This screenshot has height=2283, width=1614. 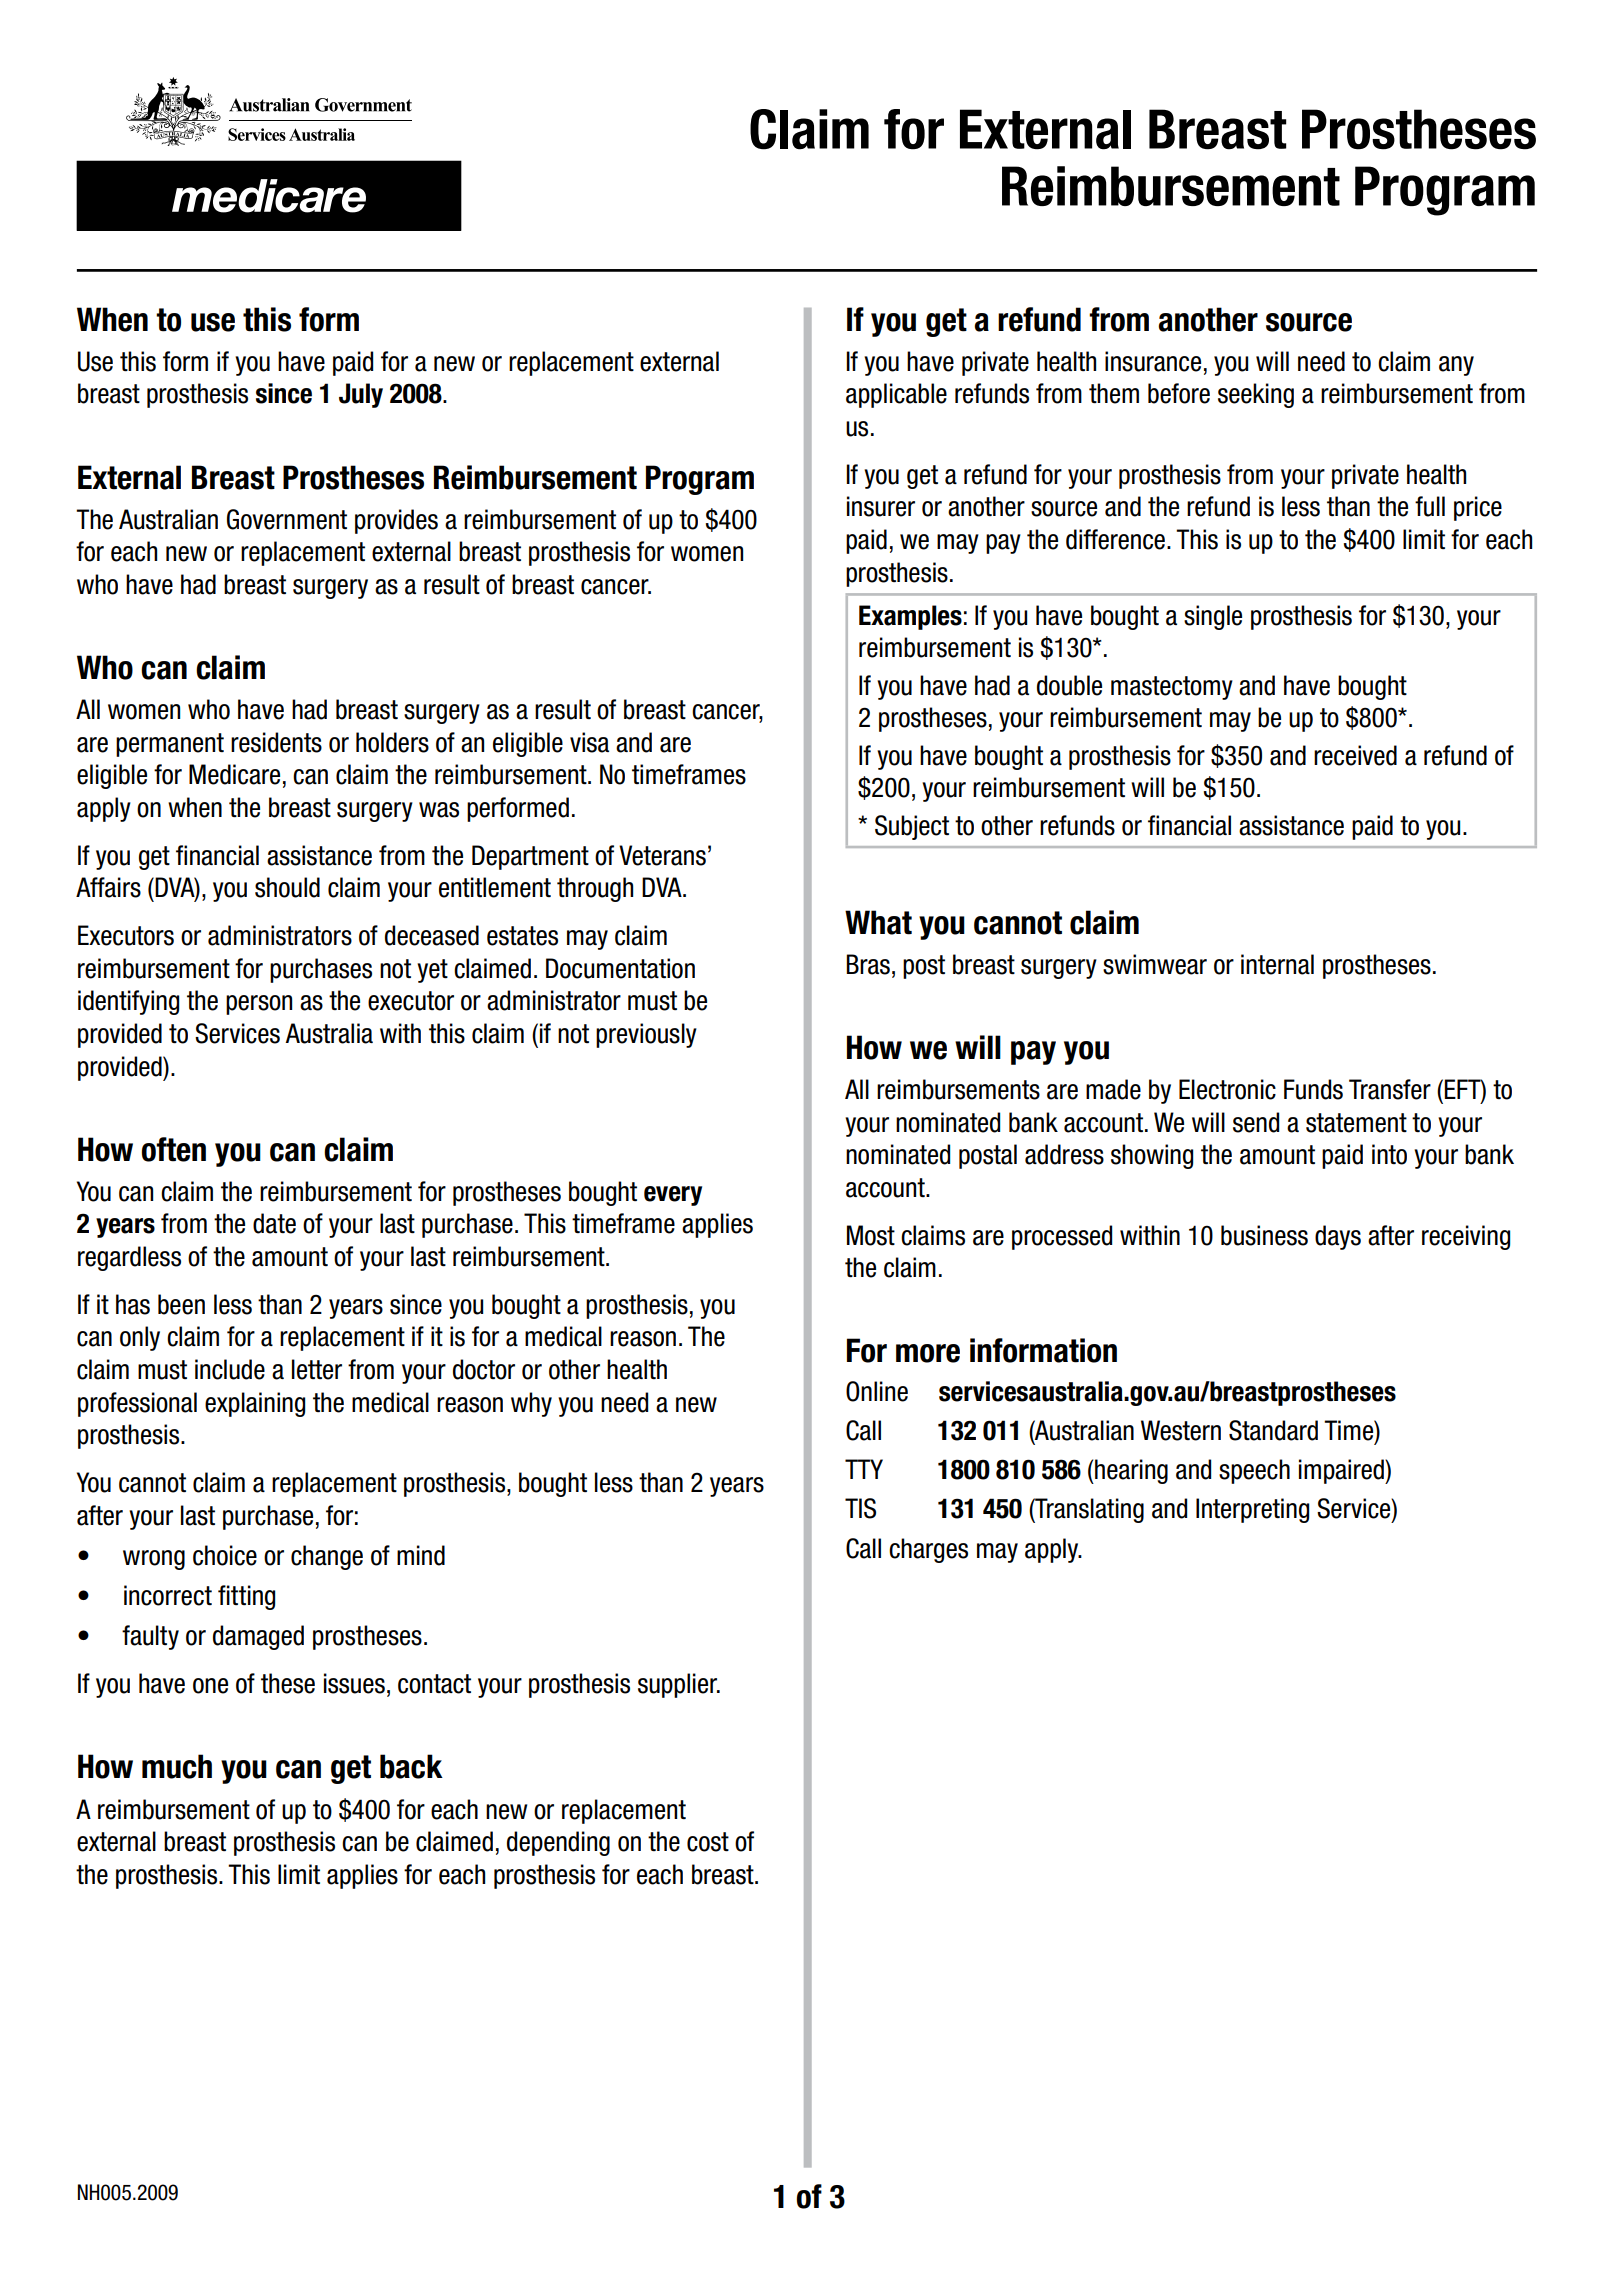 I want to click on received, so click(x=1355, y=755).
